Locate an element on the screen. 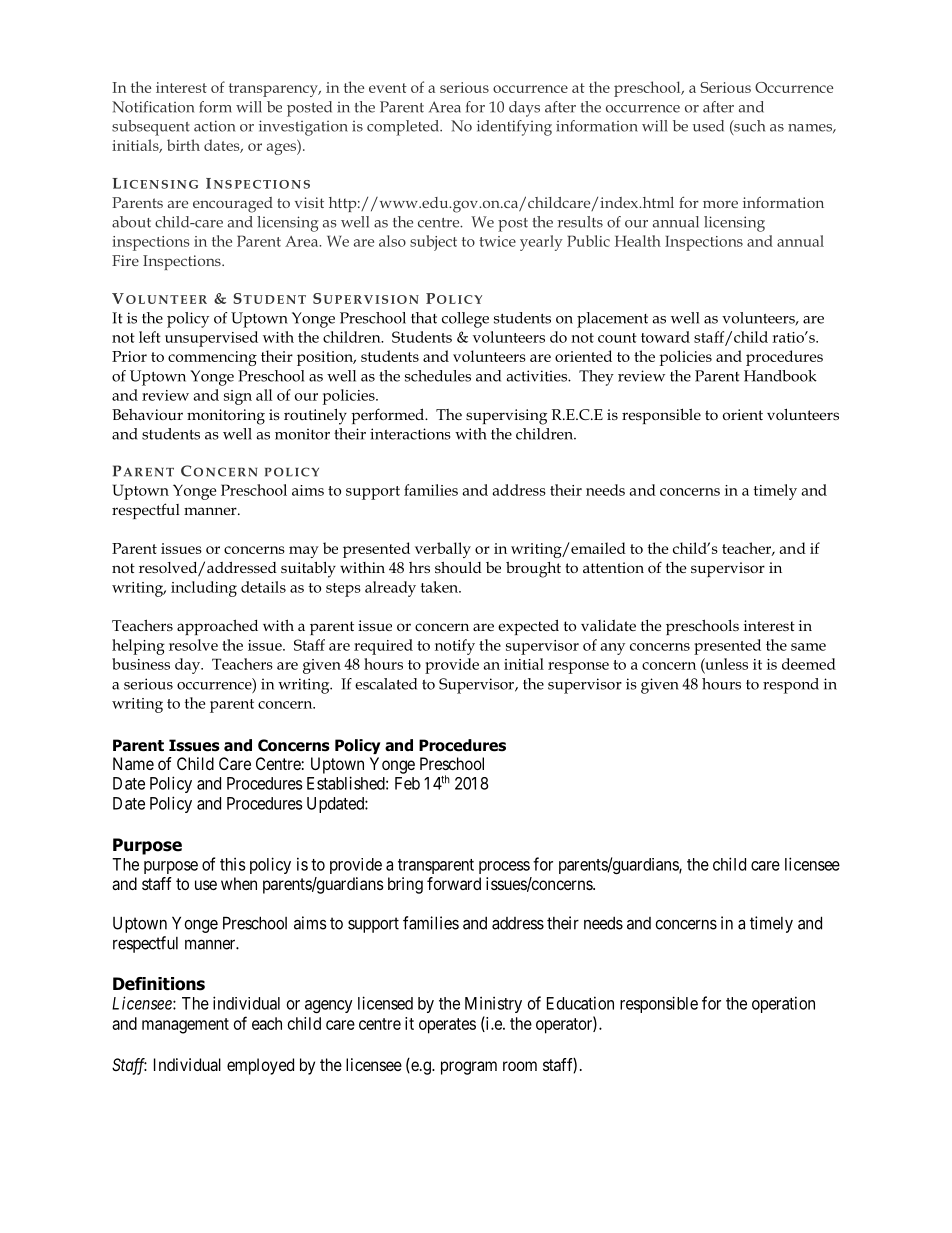 Image resolution: width=952 pixels, height=1233 pixels. attention is located at coordinates (613, 567).
